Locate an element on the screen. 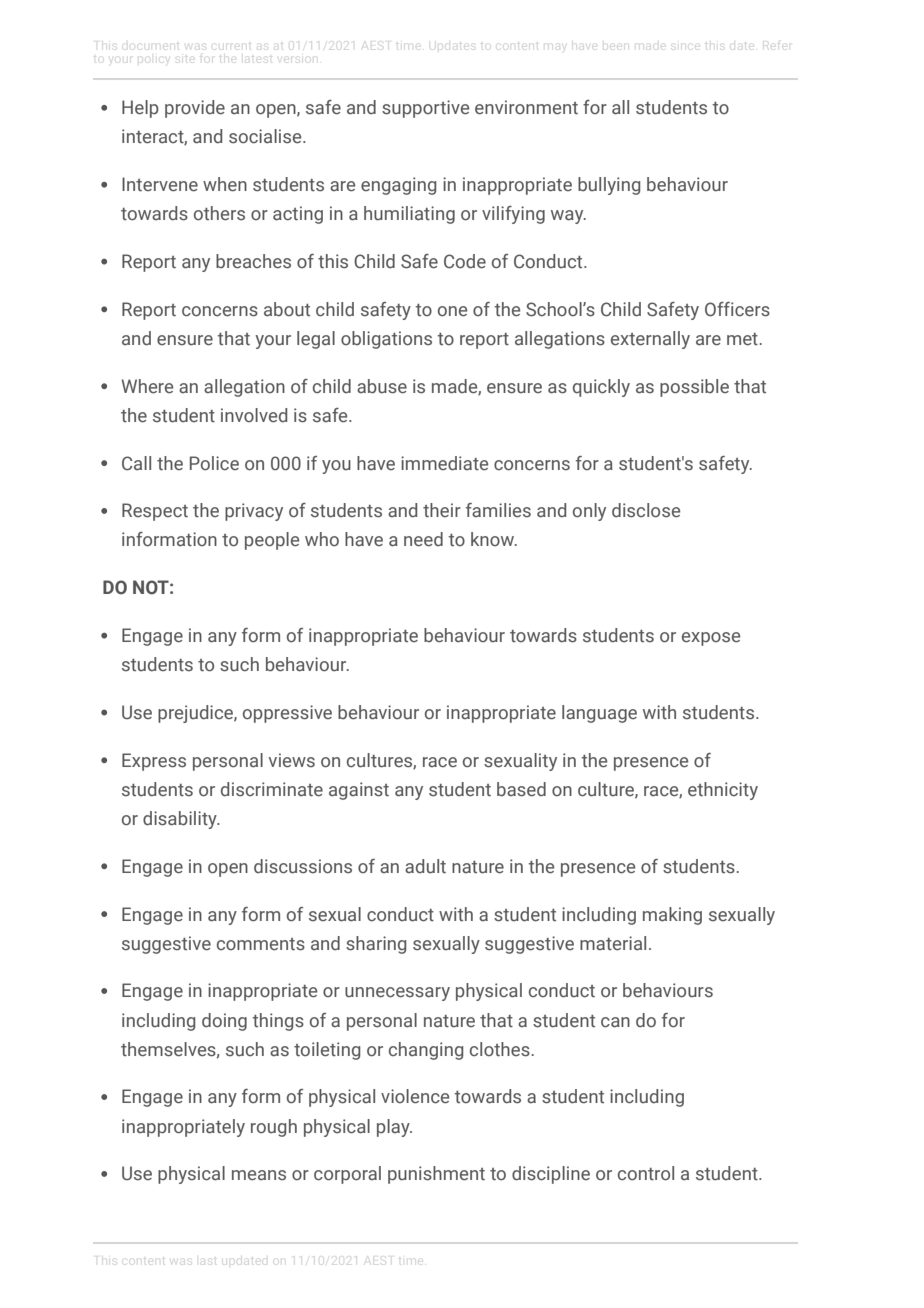  provide is located at coordinates (195, 109).
